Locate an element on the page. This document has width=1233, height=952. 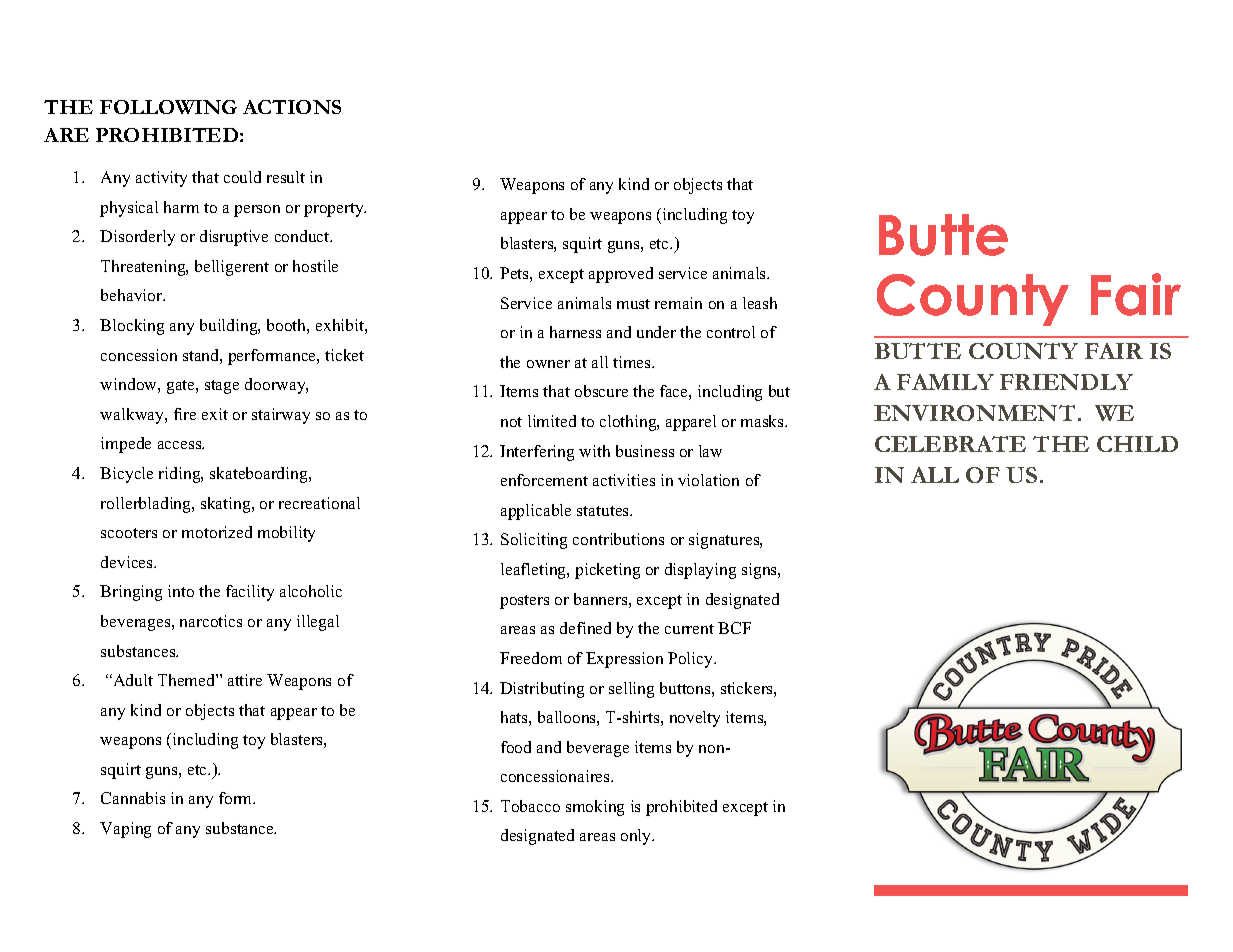
activities is located at coordinates (624, 480).
